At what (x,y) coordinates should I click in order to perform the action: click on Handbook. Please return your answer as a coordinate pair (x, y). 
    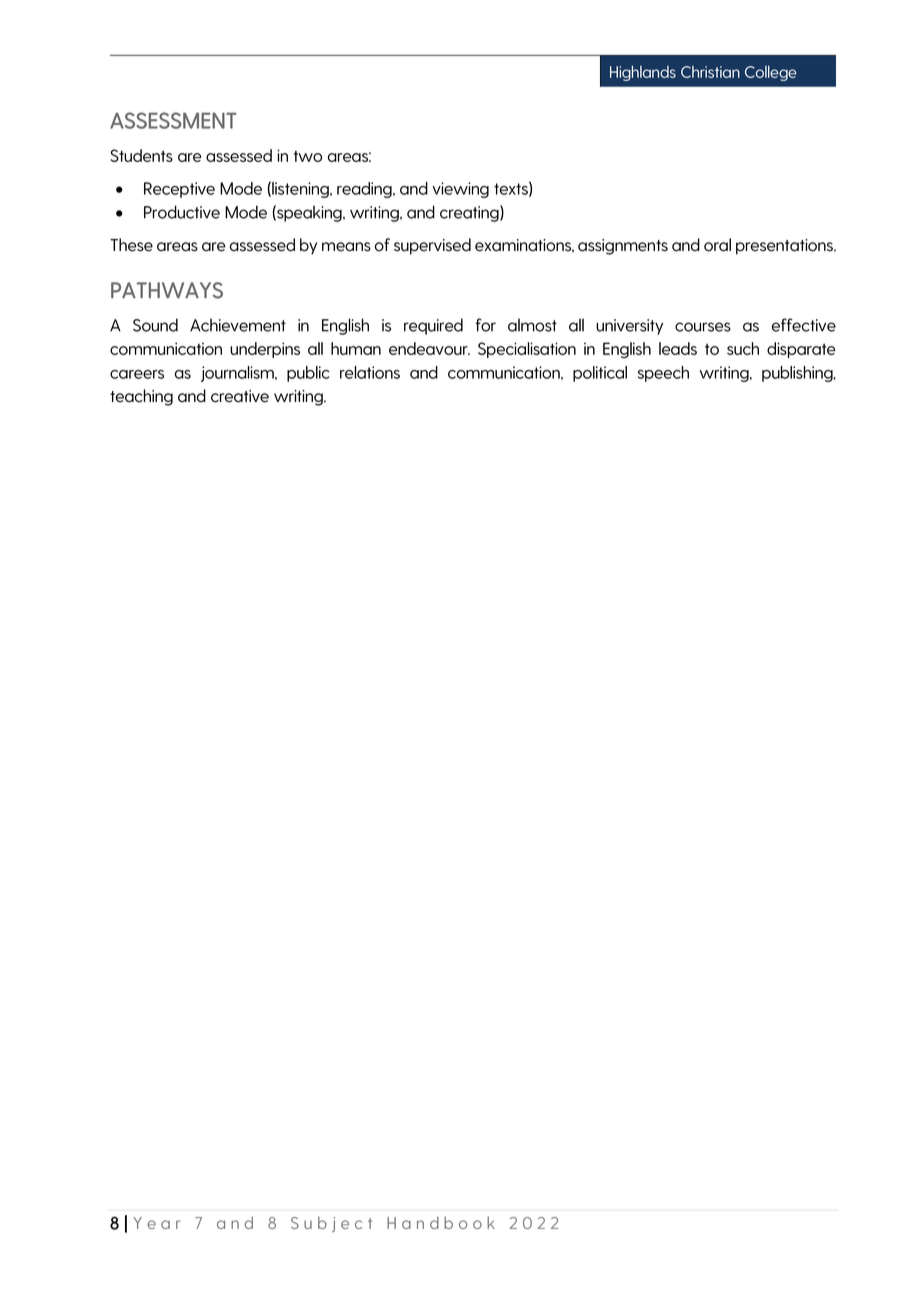
    Looking at the image, I should click on (441, 1222).
